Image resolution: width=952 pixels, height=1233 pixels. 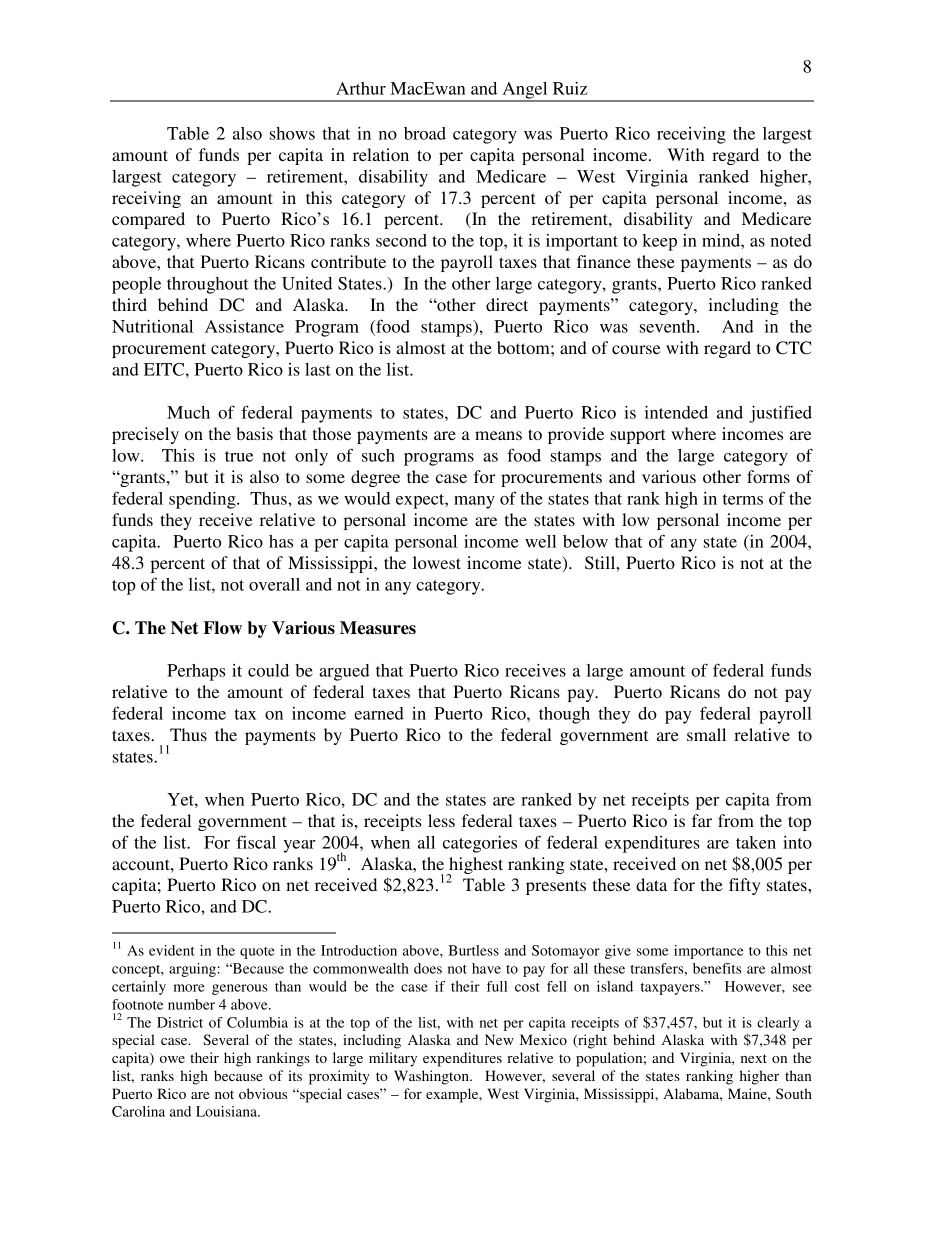 What do you see at coordinates (702, 820) in the page?
I see `far` at bounding box center [702, 820].
